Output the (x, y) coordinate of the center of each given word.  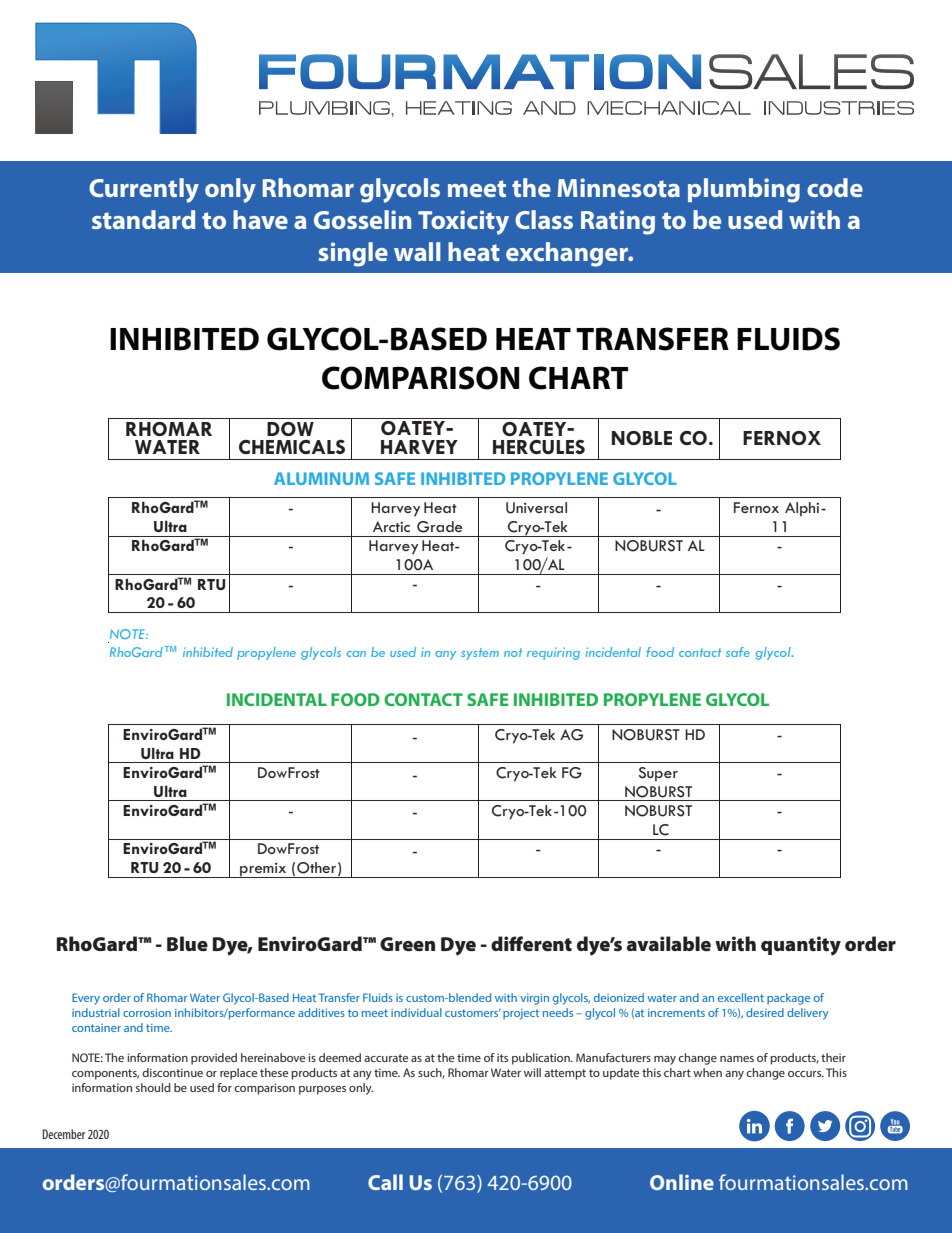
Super (658, 774)
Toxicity (463, 222)
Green (407, 944)
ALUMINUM (321, 478)
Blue (187, 943)
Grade (440, 527)
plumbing (744, 190)
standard (143, 219)
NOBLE (642, 438)
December (63, 1134)
